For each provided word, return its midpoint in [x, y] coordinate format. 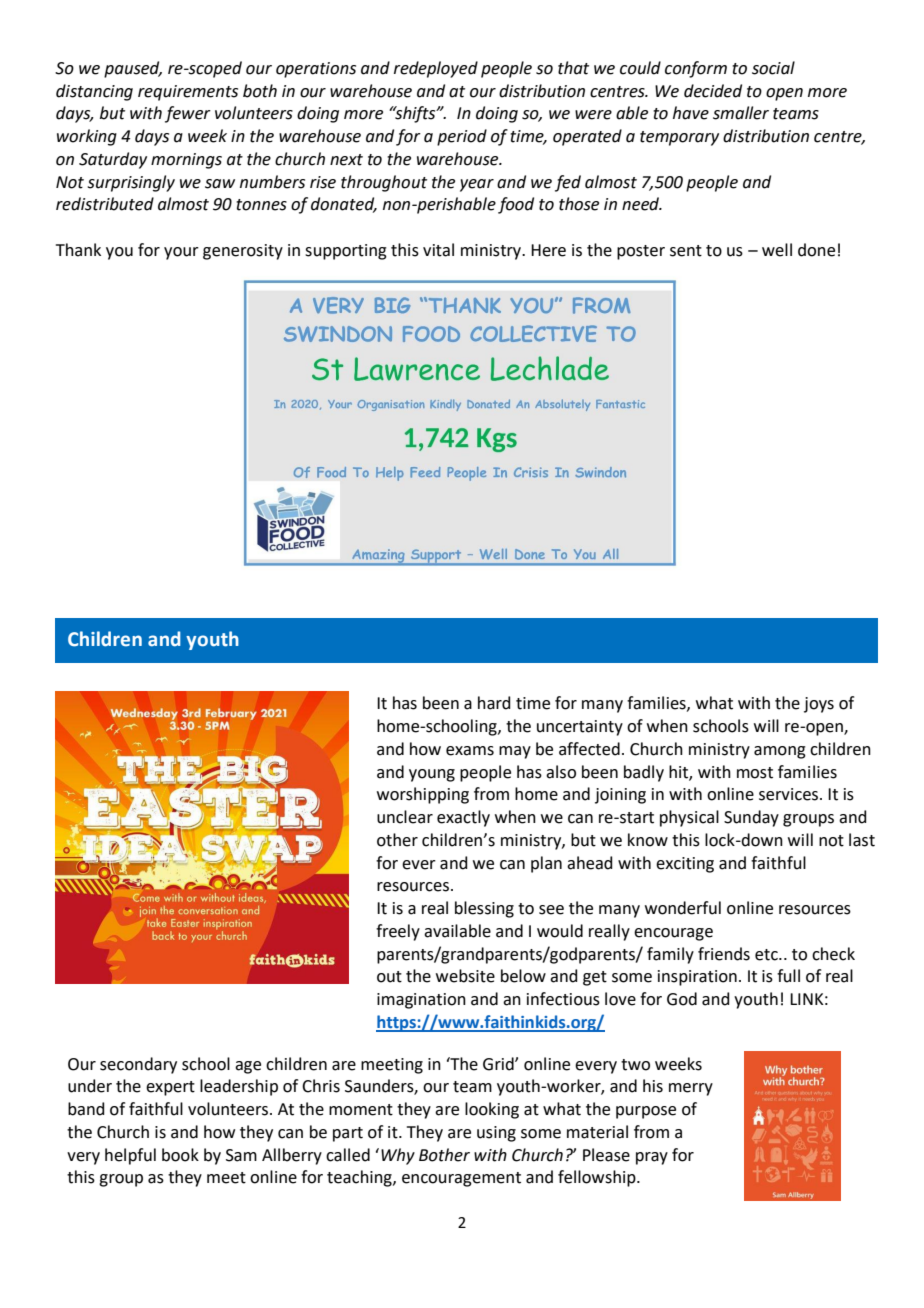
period [462, 137]
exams [470, 751]
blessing [484, 909]
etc [767, 955]
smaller [741, 113]
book [180, 1155]
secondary [138, 1065]
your [181, 253]
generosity [243, 252]
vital [438, 250]
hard [494, 703]
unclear [405, 817]
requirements [188, 93]
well [777, 250]
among [780, 752]
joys [819, 705]
